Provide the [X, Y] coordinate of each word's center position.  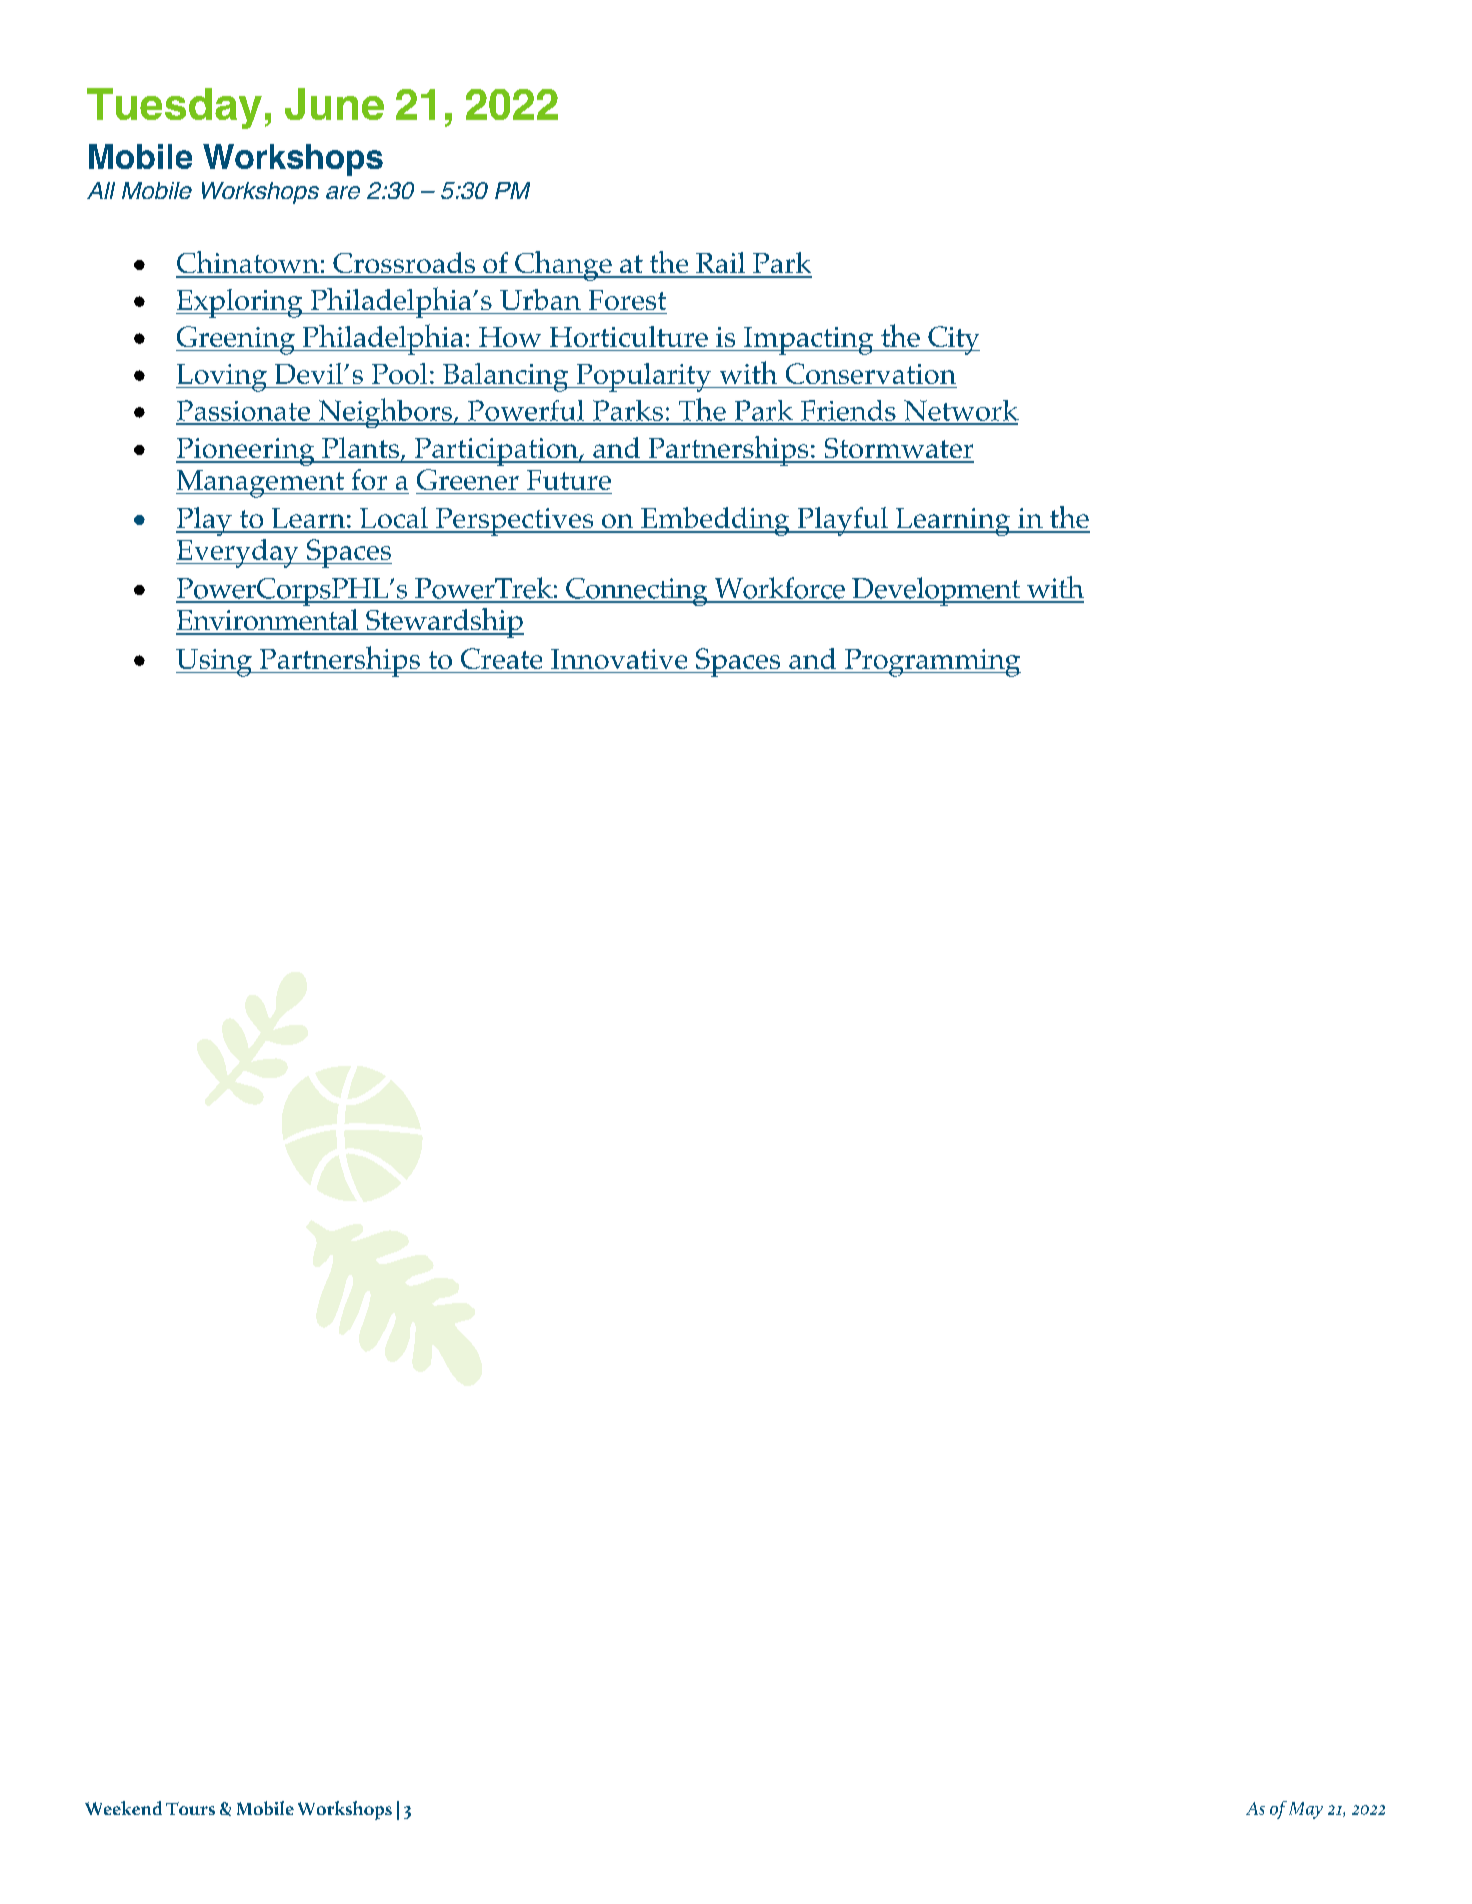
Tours [190, 1808]
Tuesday [174, 108]
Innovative [619, 659]
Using [215, 663]
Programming [932, 663]
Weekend [123, 1808]
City [953, 340]
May [1306, 1810]
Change [563, 266]
